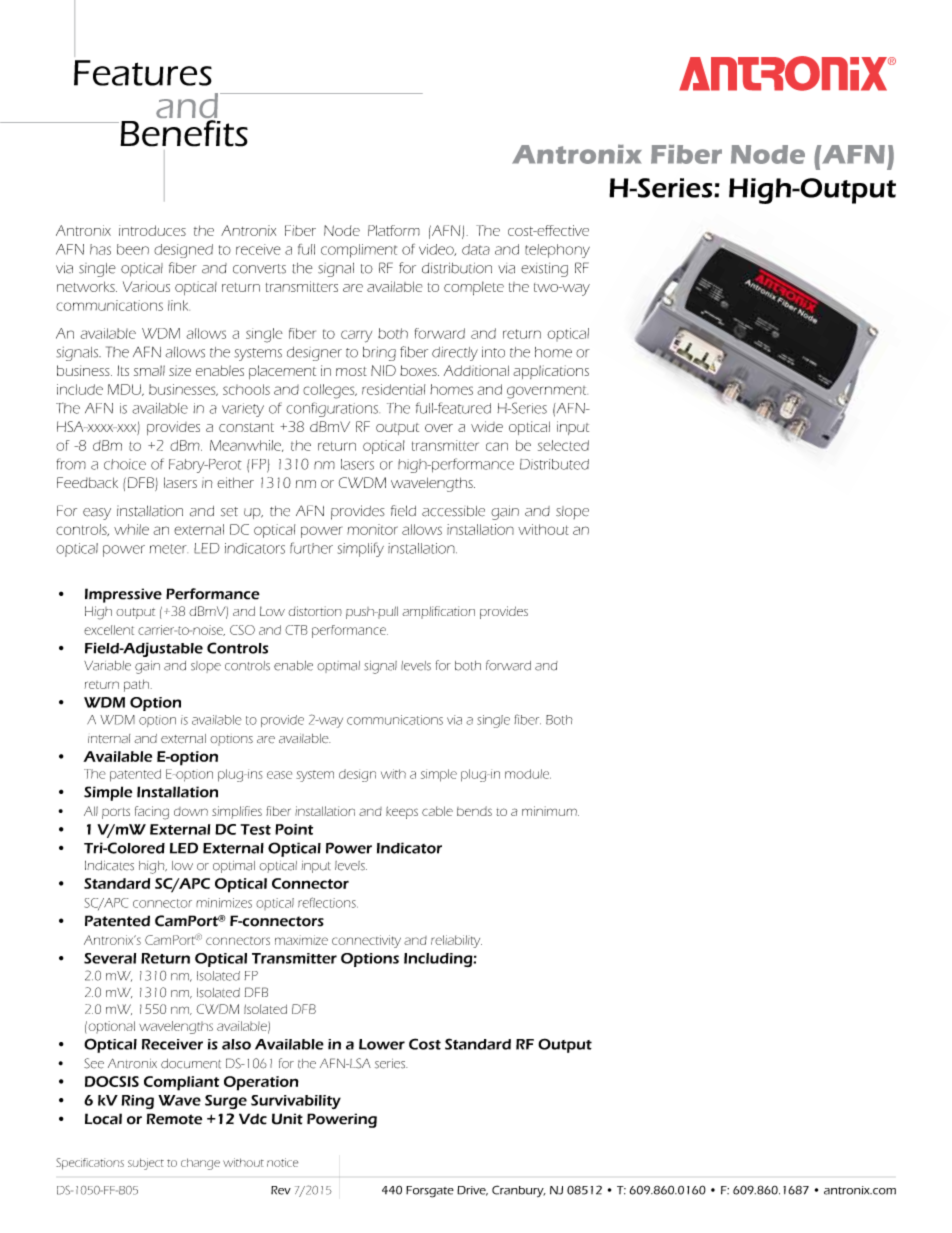  What do you see at coordinates (125, 390) in the screenshot?
I see `MDU` at bounding box center [125, 390].
